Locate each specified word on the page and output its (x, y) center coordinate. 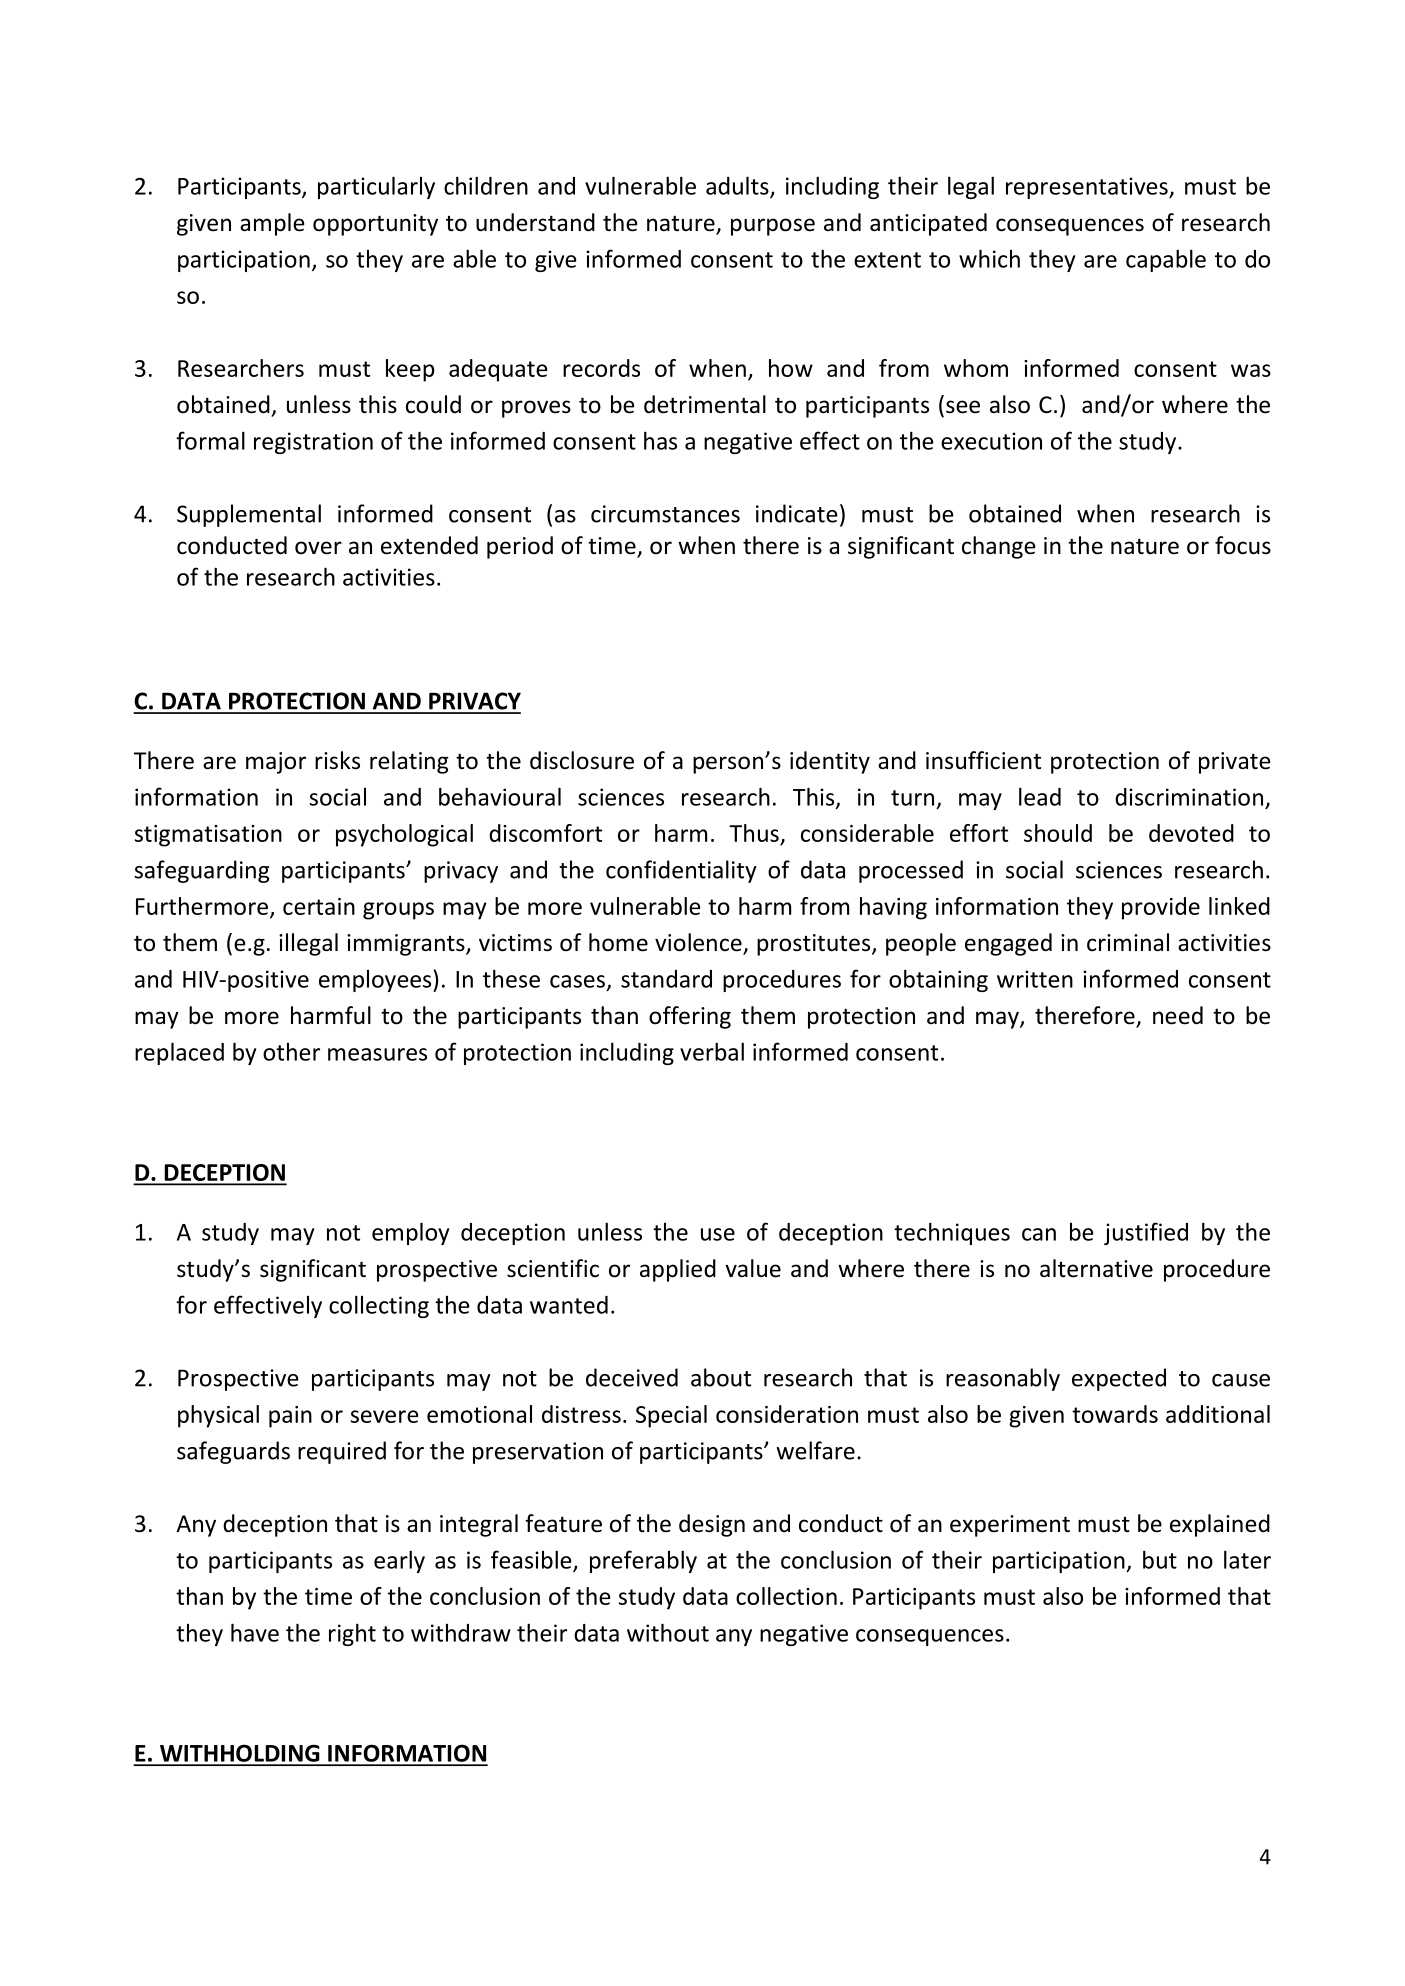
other (291, 1052)
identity (830, 762)
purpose (773, 227)
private (1235, 763)
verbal (712, 1051)
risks (337, 760)
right (352, 1634)
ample (272, 224)
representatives (1088, 188)
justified (1146, 1233)
